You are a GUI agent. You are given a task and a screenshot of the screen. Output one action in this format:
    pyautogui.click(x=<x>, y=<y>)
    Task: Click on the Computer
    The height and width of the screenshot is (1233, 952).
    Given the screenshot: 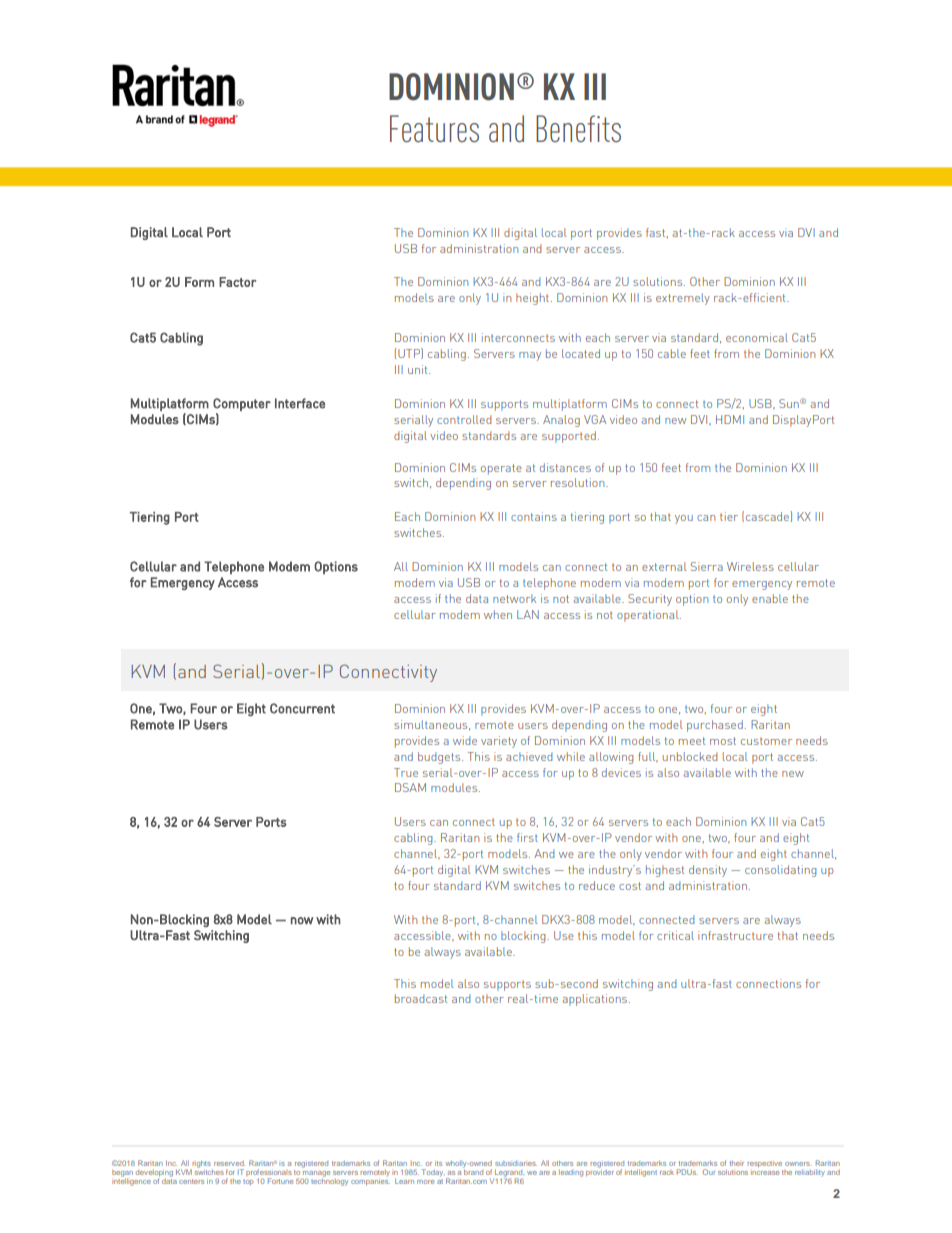 What is the action you would take?
    pyautogui.click(x=242, y=404)
